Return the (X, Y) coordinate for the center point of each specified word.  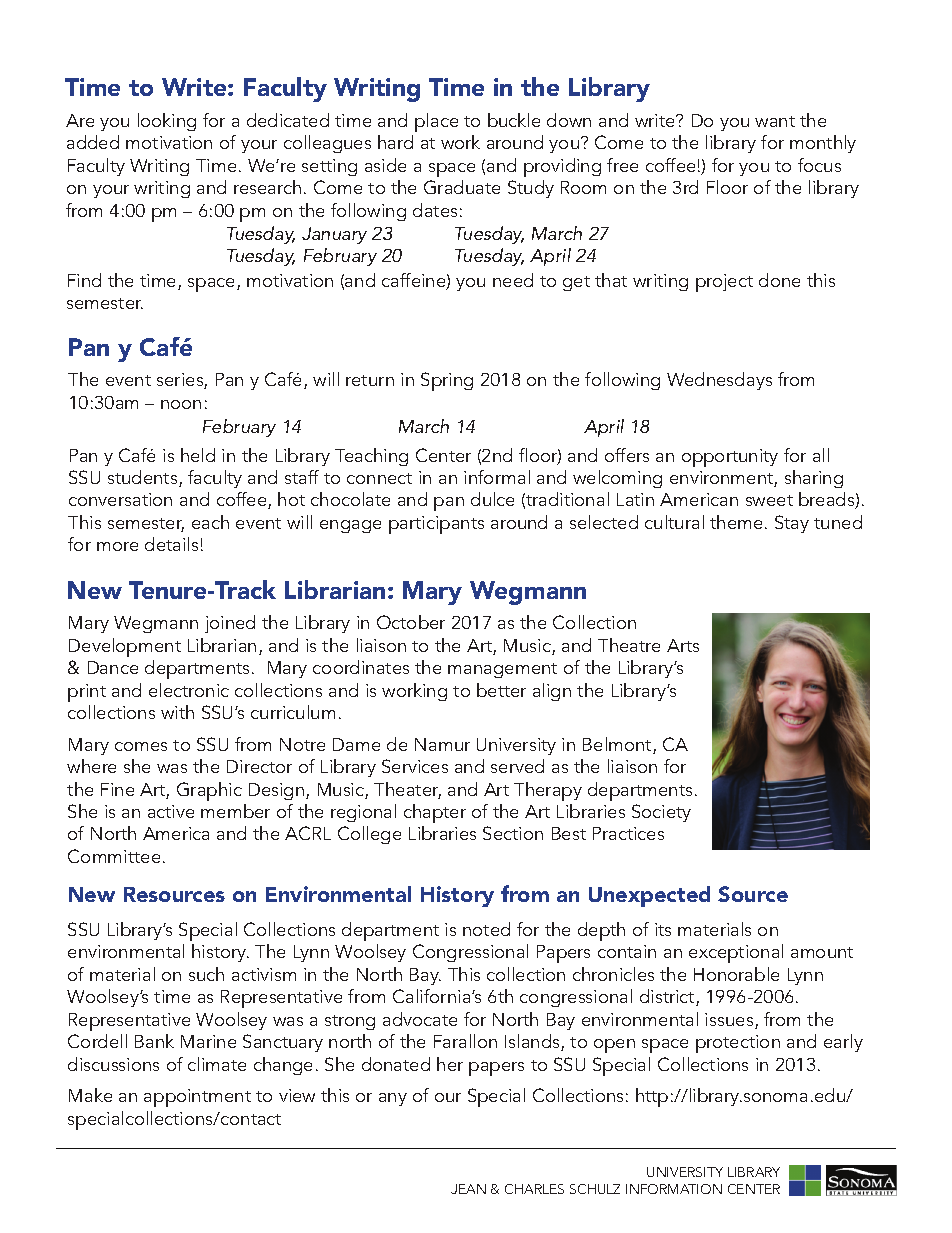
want (775, 121)
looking (167, 122)
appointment (197, 1098)
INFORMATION (674, 1189)
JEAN (468, 1189)
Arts (683, 645)
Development (125, 647)
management (502, 670)
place (436, 122)
